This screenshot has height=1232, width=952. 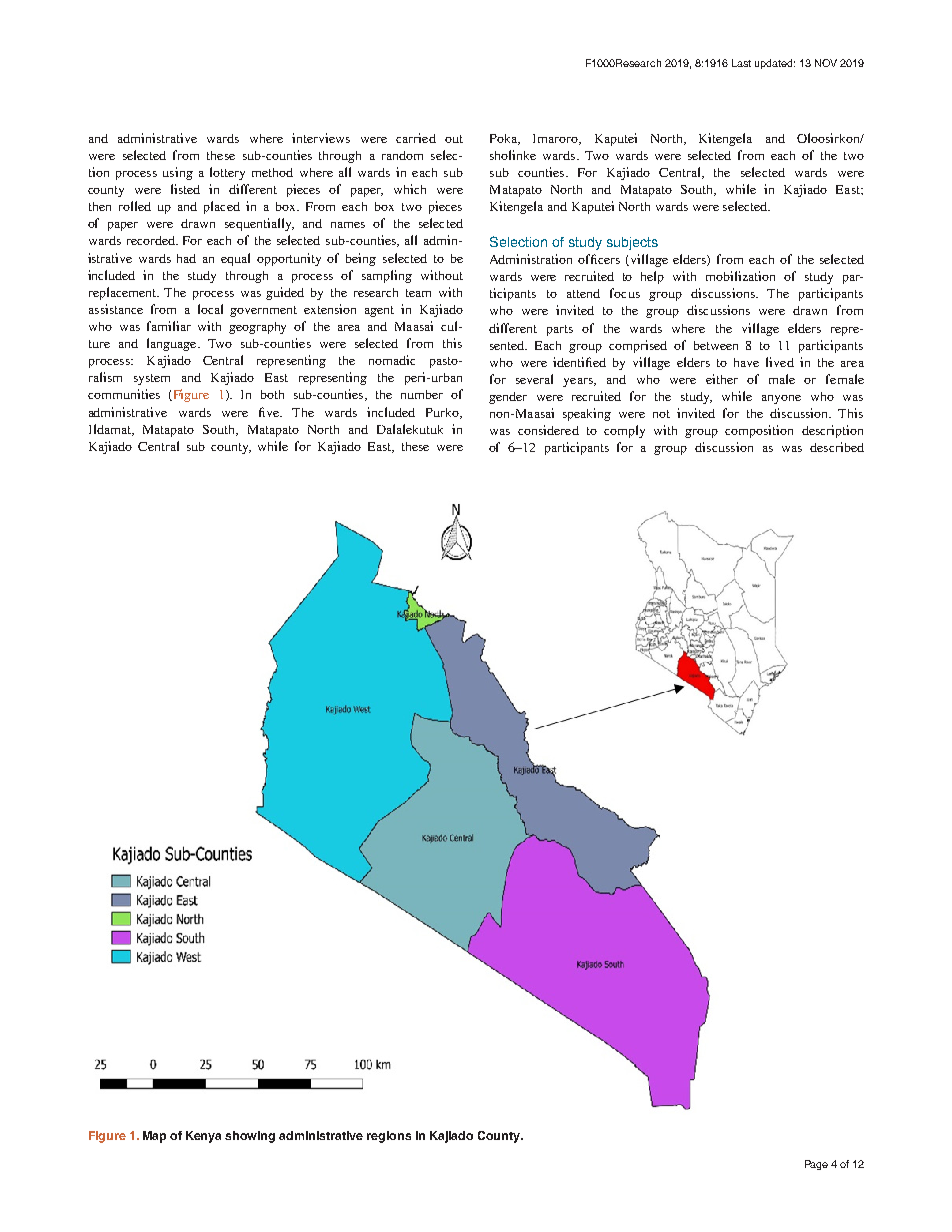 I want to click on showing, so click(x=250, y=1137).
